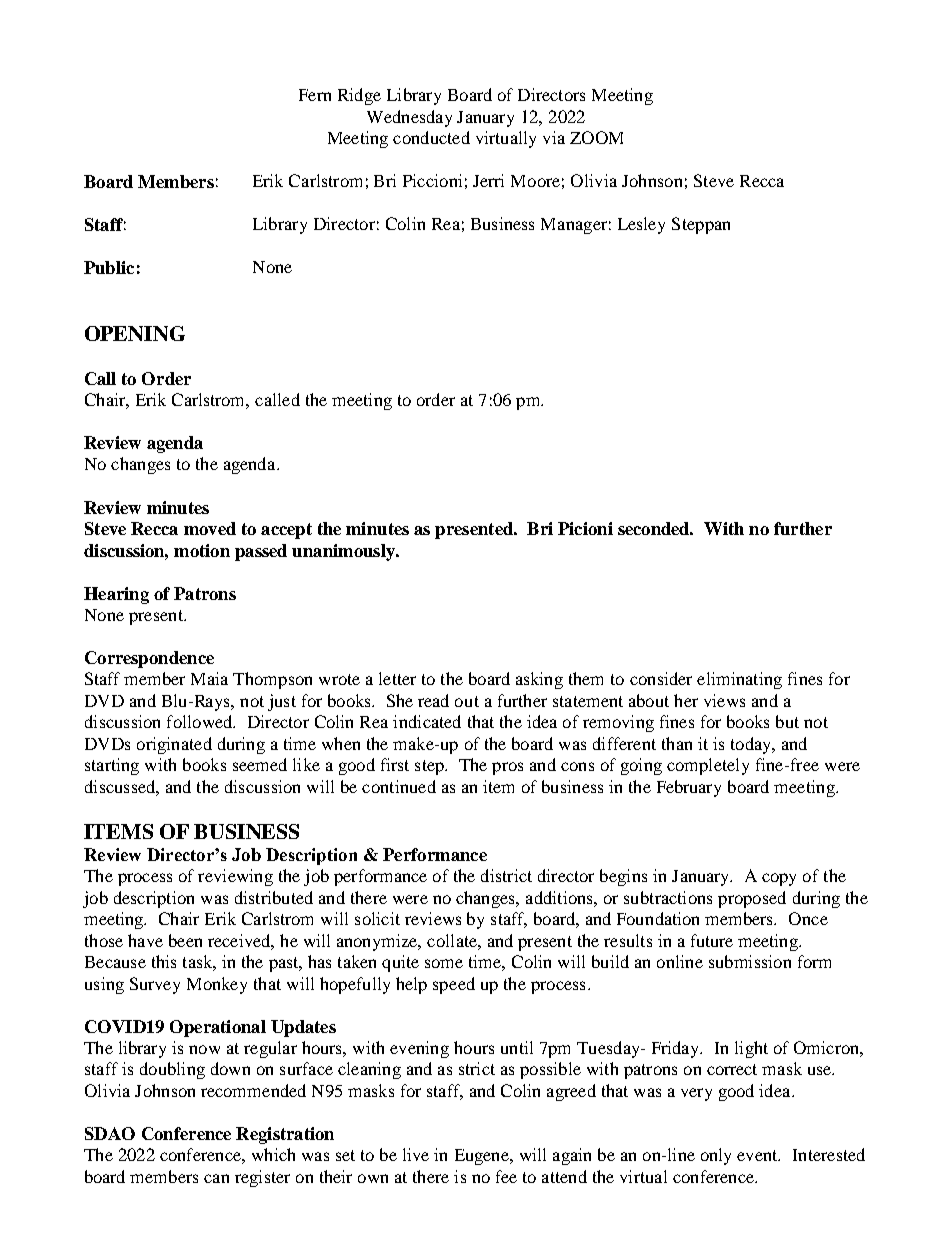  I want to click on eliminating, so click(739, 680).
